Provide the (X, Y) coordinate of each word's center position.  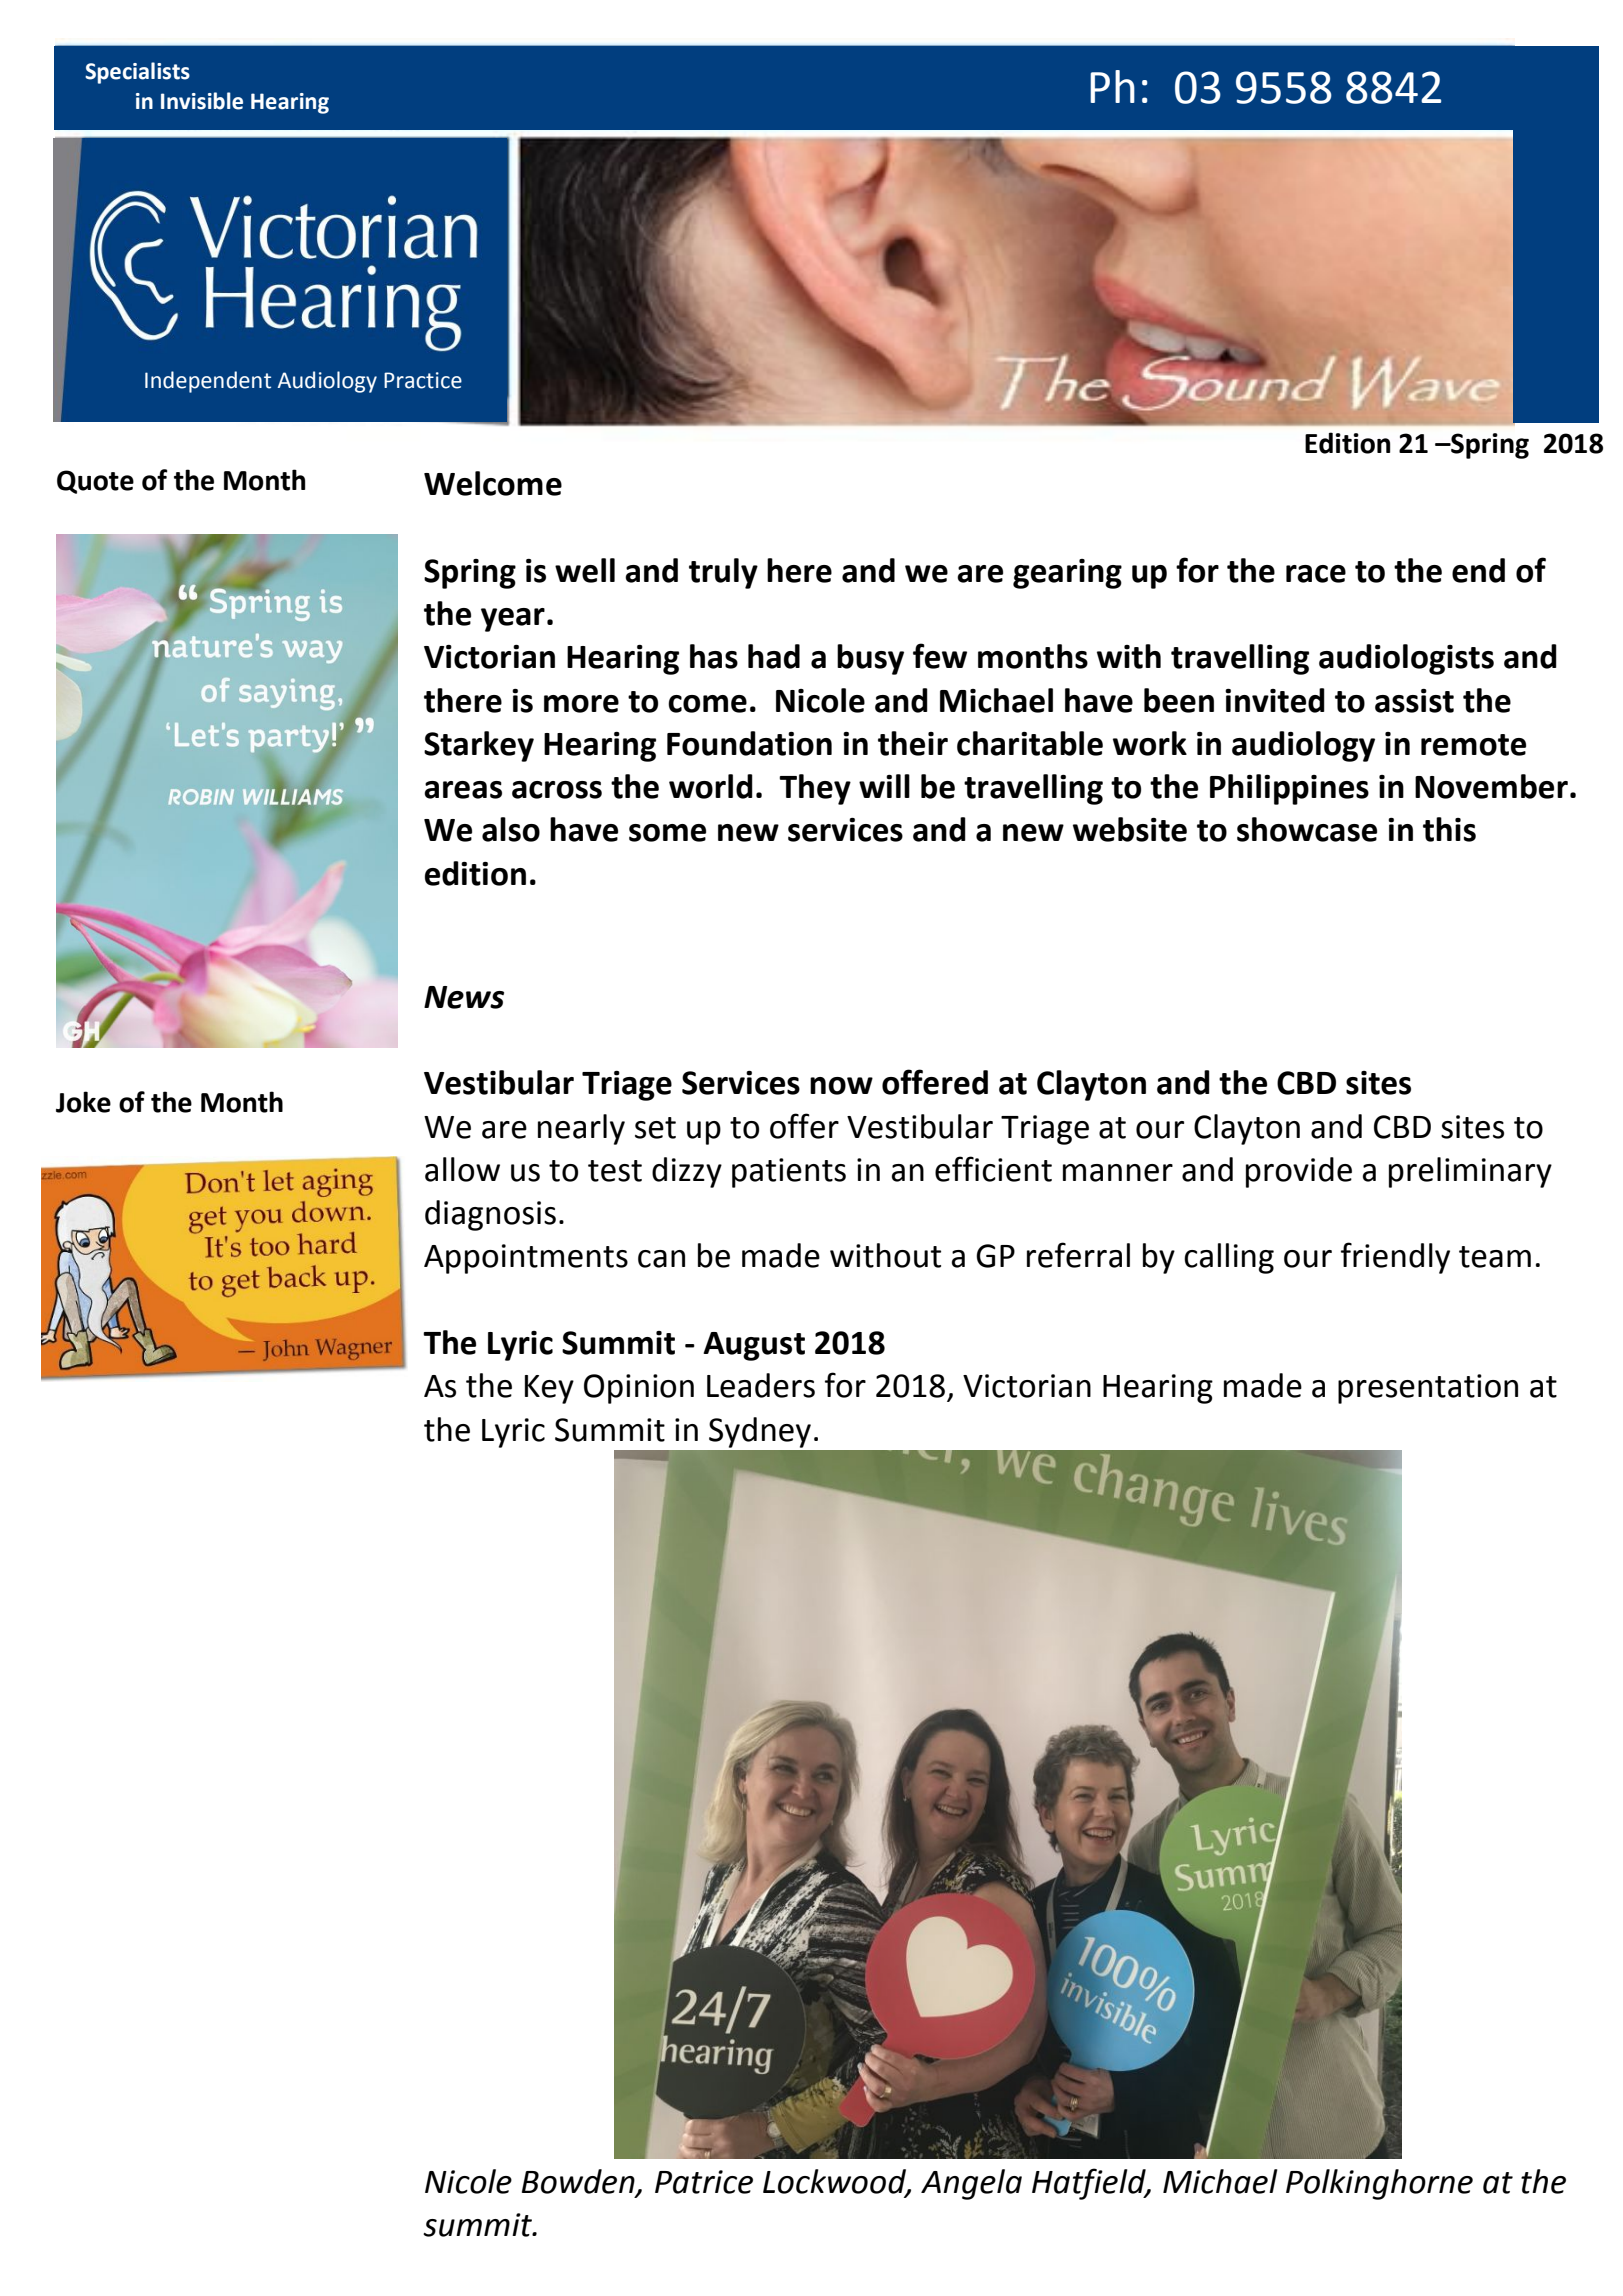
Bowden (579, 2182)
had (774, 656)
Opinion (639, 1389)
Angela (971, 2184)
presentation (1428, 1389)
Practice (423, 380)
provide (1299, 1172)
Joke (83, 1102)
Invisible (202, 101)
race (1316, 574)
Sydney (760, 1432)
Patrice (704, 2182)
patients (789, 1173)
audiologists (1406, 659)
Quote (95, 482)
